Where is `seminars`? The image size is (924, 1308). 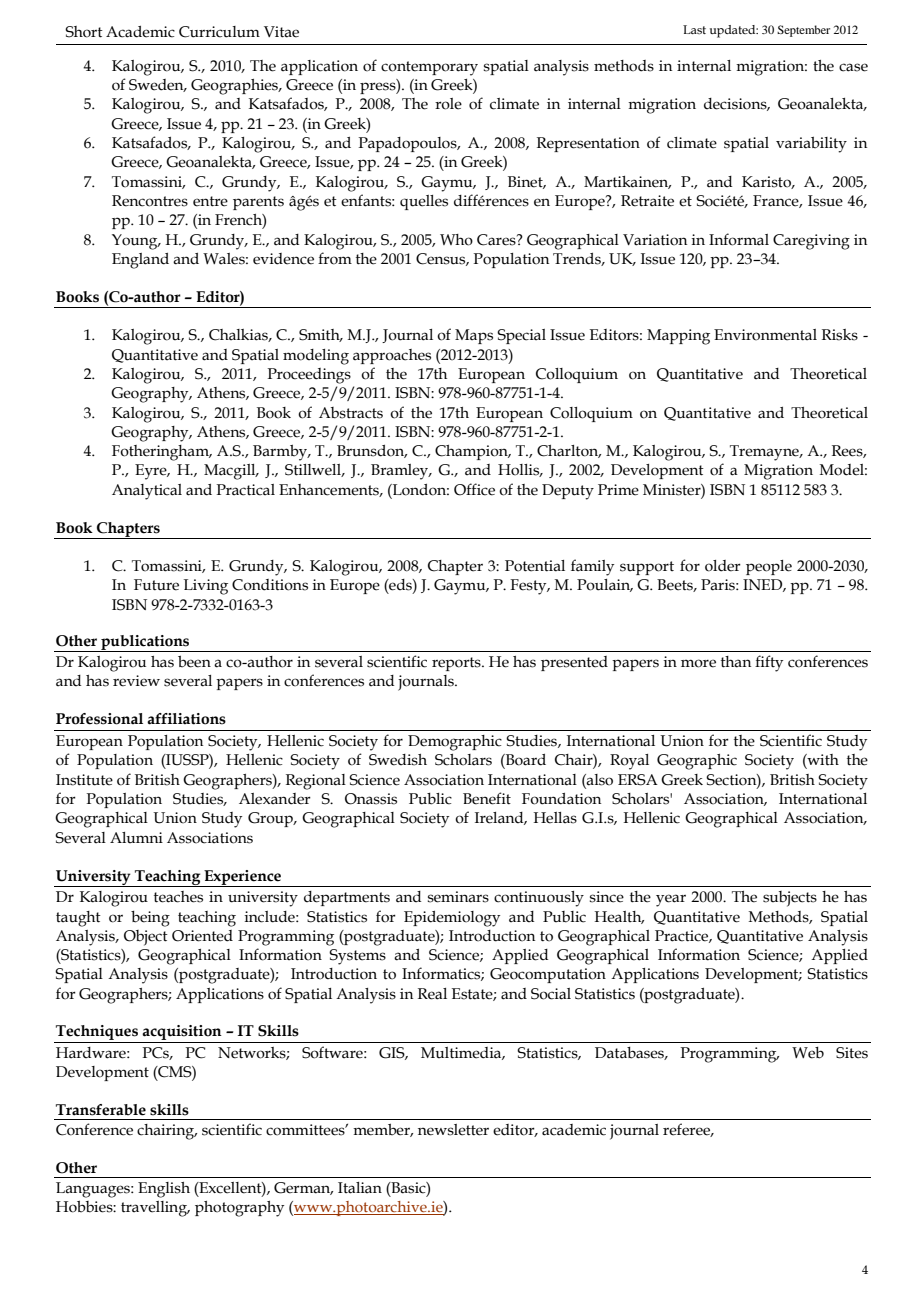
seminars is located at coordinates (458, 897).
